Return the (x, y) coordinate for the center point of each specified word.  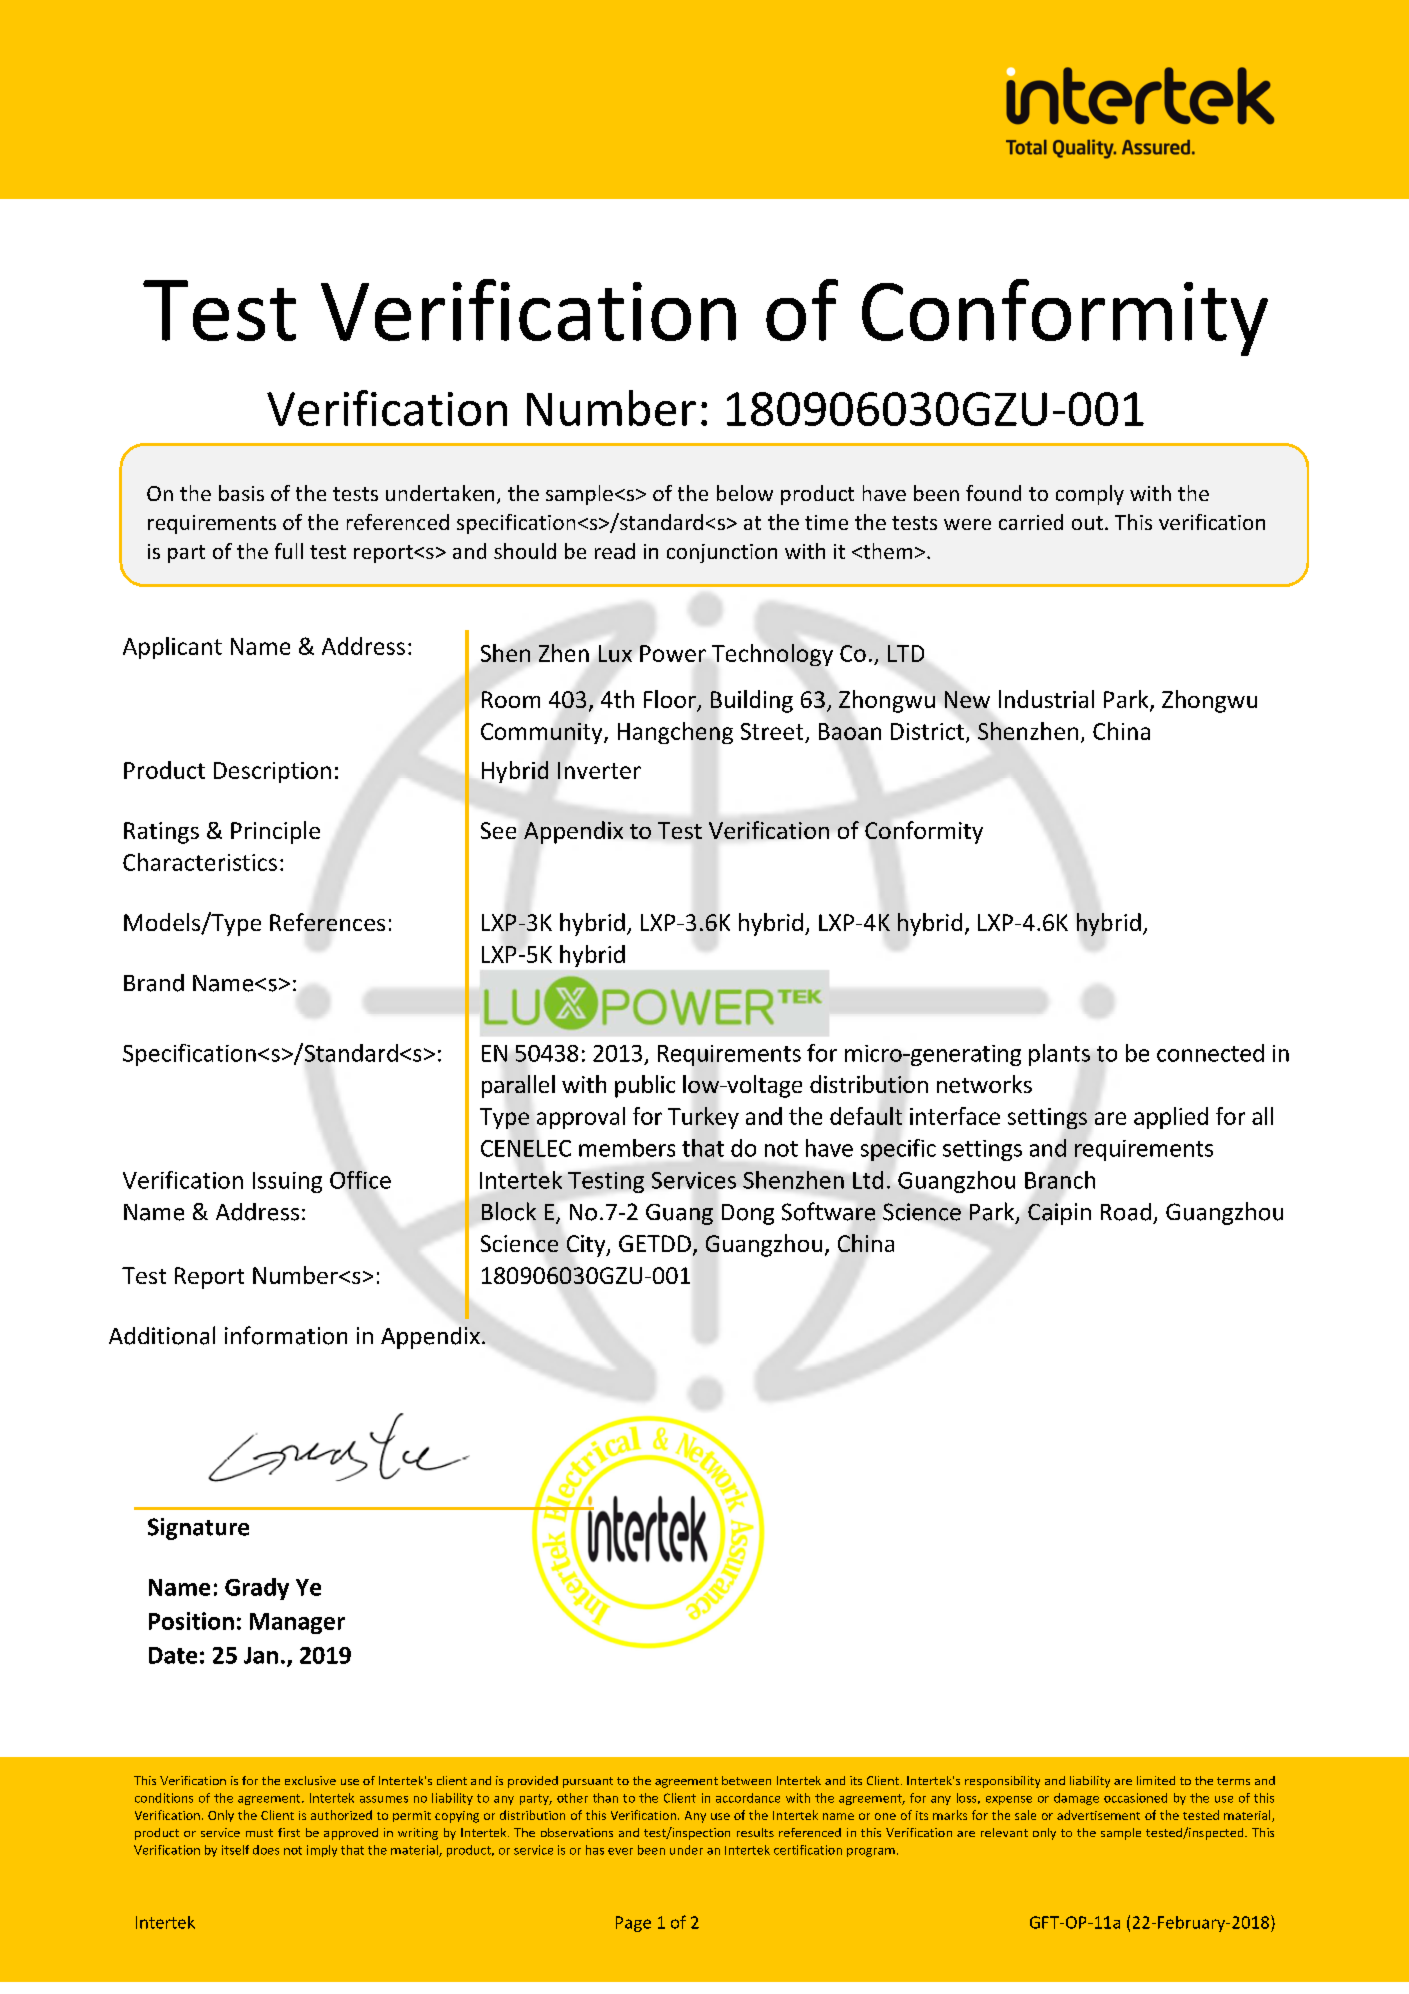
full (289, 551)
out (1087, 523)
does (266, 1850)
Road (1126, 1212)
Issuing (287, 1182)
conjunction (722, 553)
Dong (748, 1214)
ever (620, 1851)
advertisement (1098, 1815)
